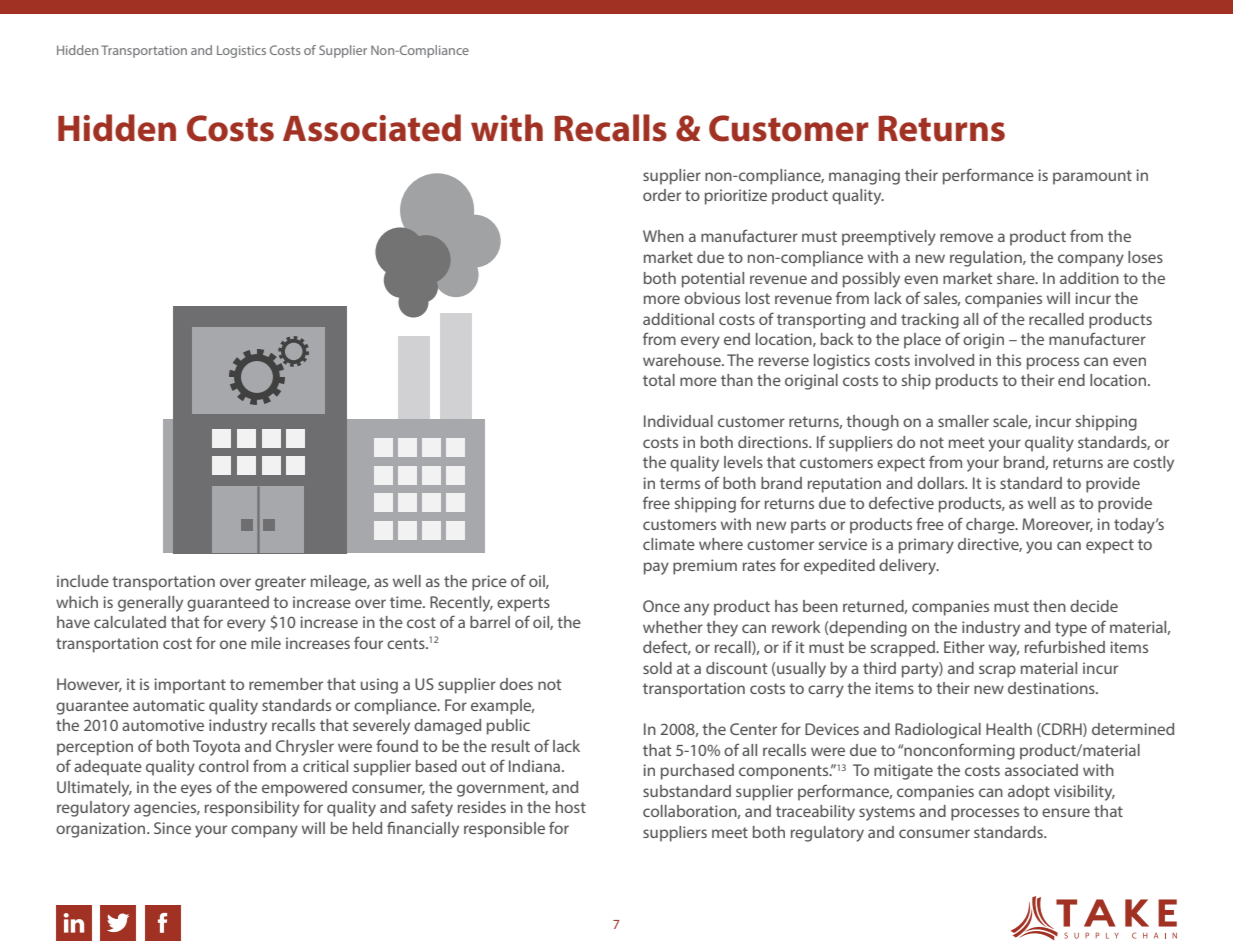 This page has height=952, width=1233. What do you see at coordinates (252, 809) in the page?
I see `responsibility` at bounding box center [252, 809].
